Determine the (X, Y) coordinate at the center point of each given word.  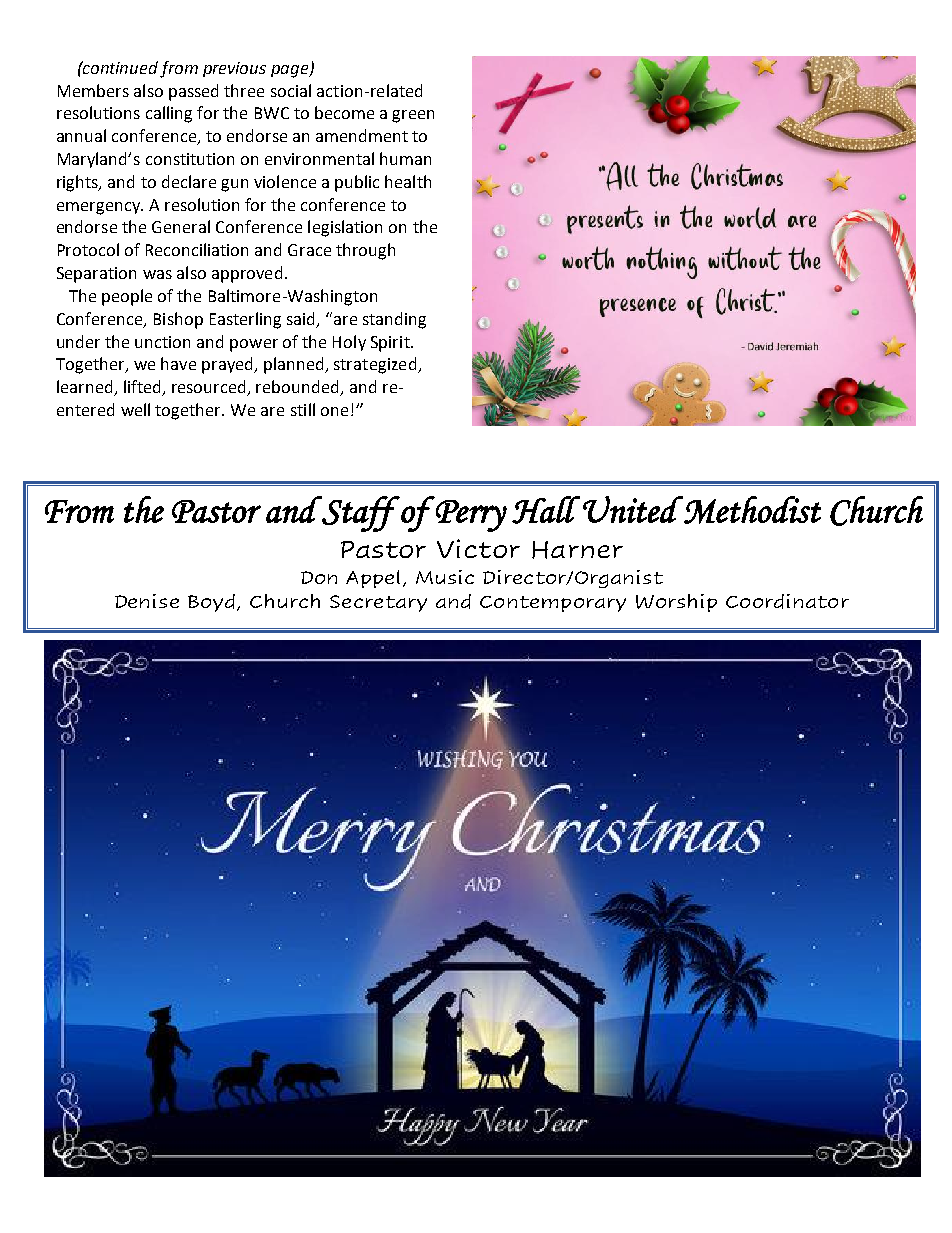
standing (394, 320)
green (413, 116)
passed (193, 92)
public (357, 183)
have (178, 363)
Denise (147, 601)
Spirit (391, 344)
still (303, 409)
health (408, 181)
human (405, 158)
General (181, 226)
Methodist (751, 510)
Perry (471, 516)
